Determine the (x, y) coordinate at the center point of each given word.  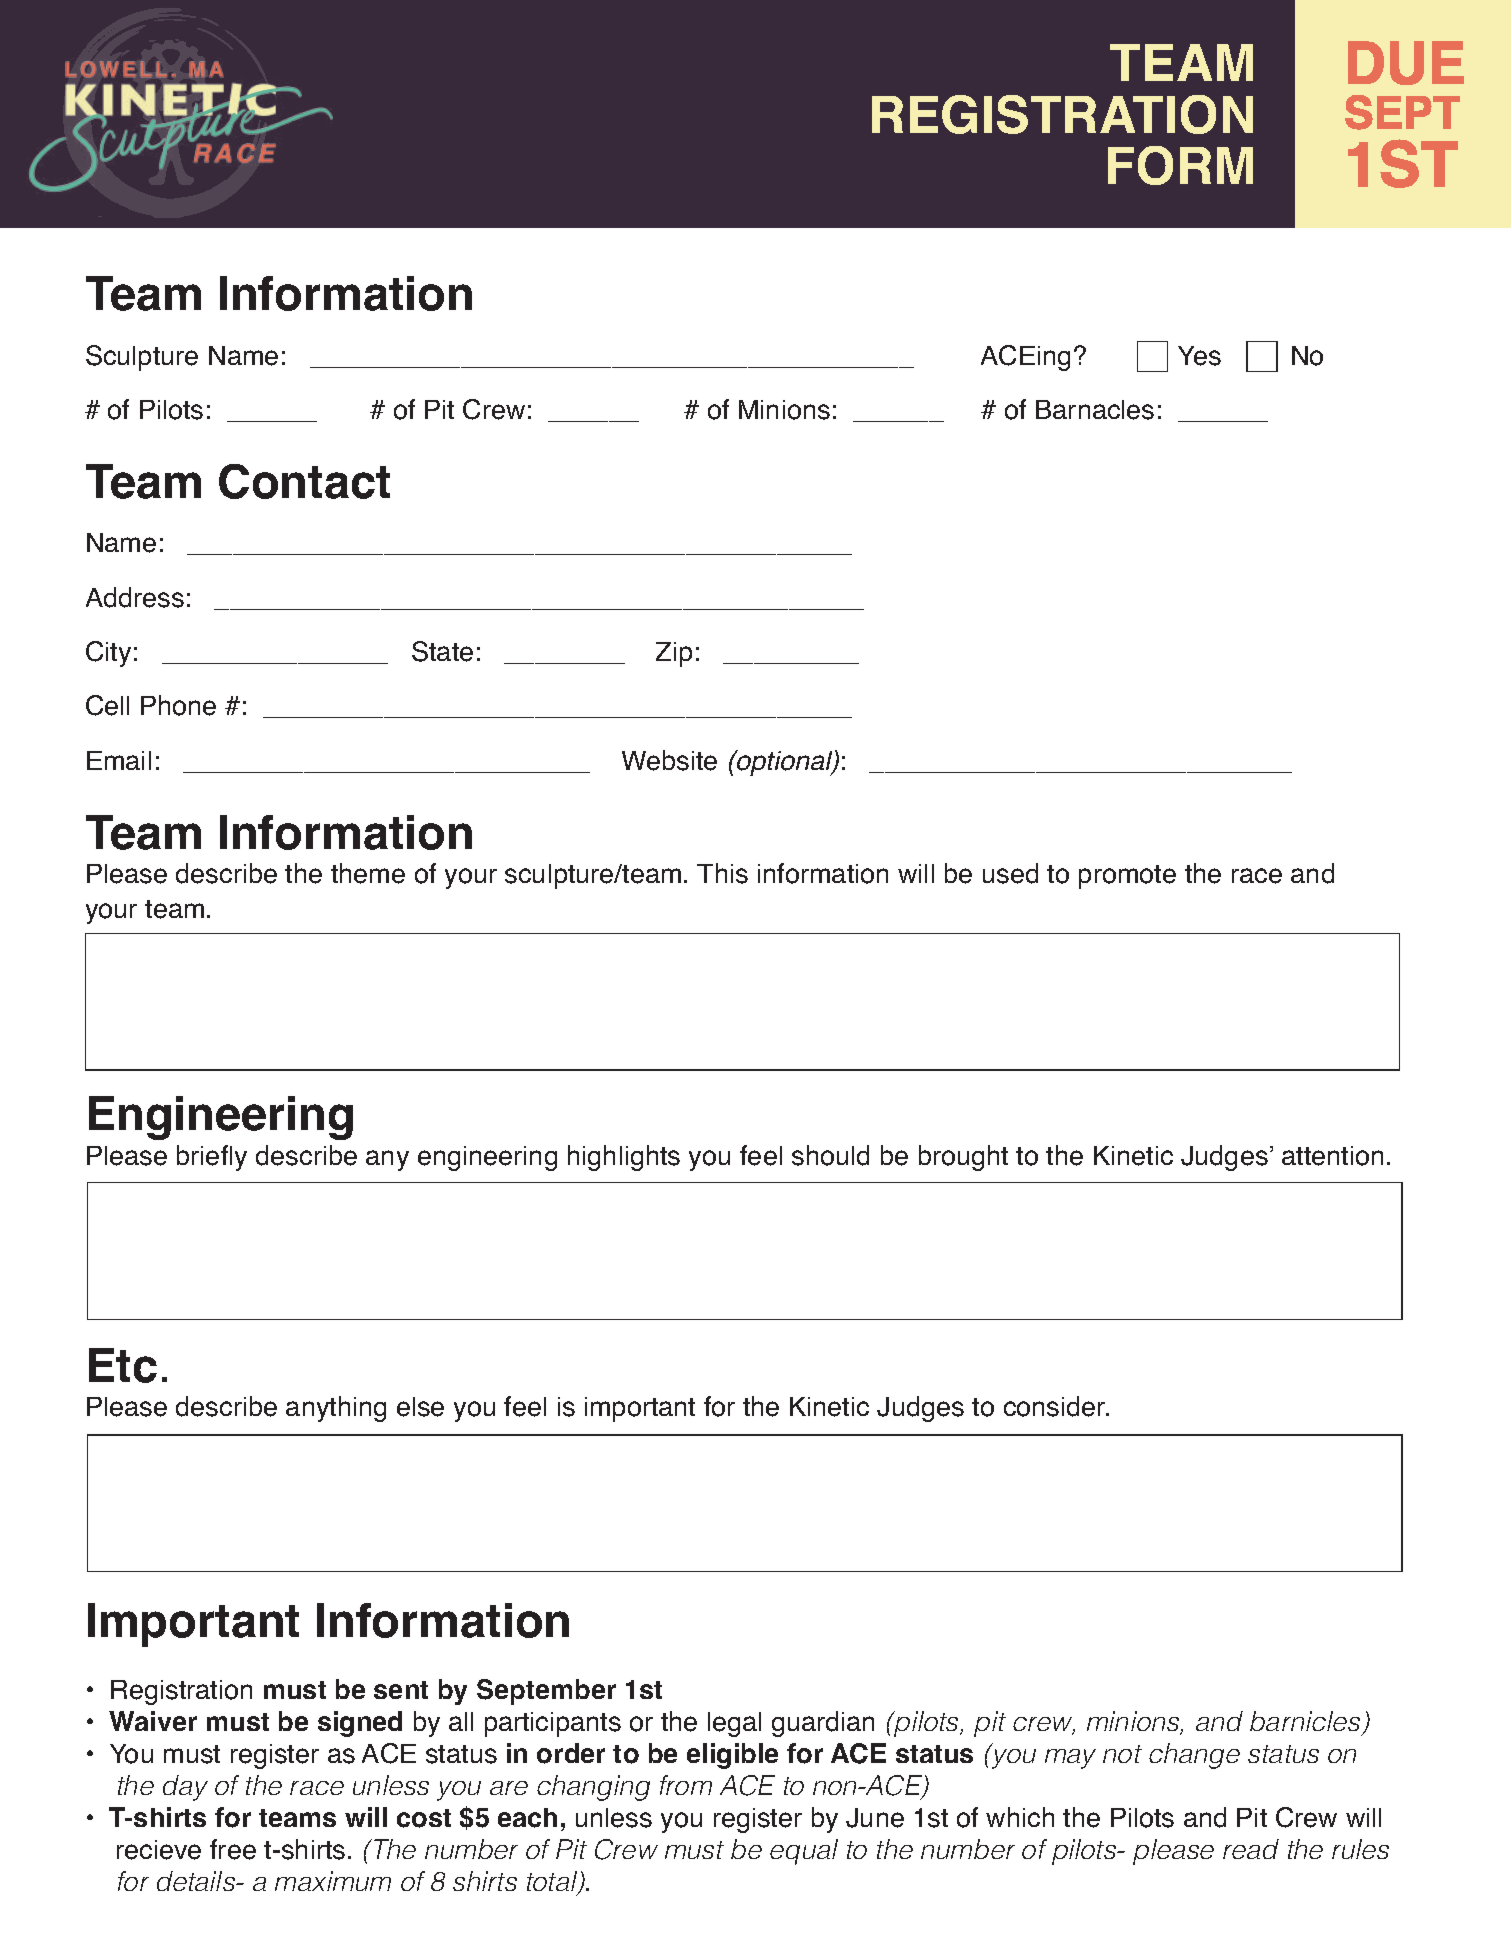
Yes (1199, 356)
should (830, 1155)
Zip (674, 654)
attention (1332, 1156)
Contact (304, 481)
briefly (212, 1158)
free (233, 1849)
